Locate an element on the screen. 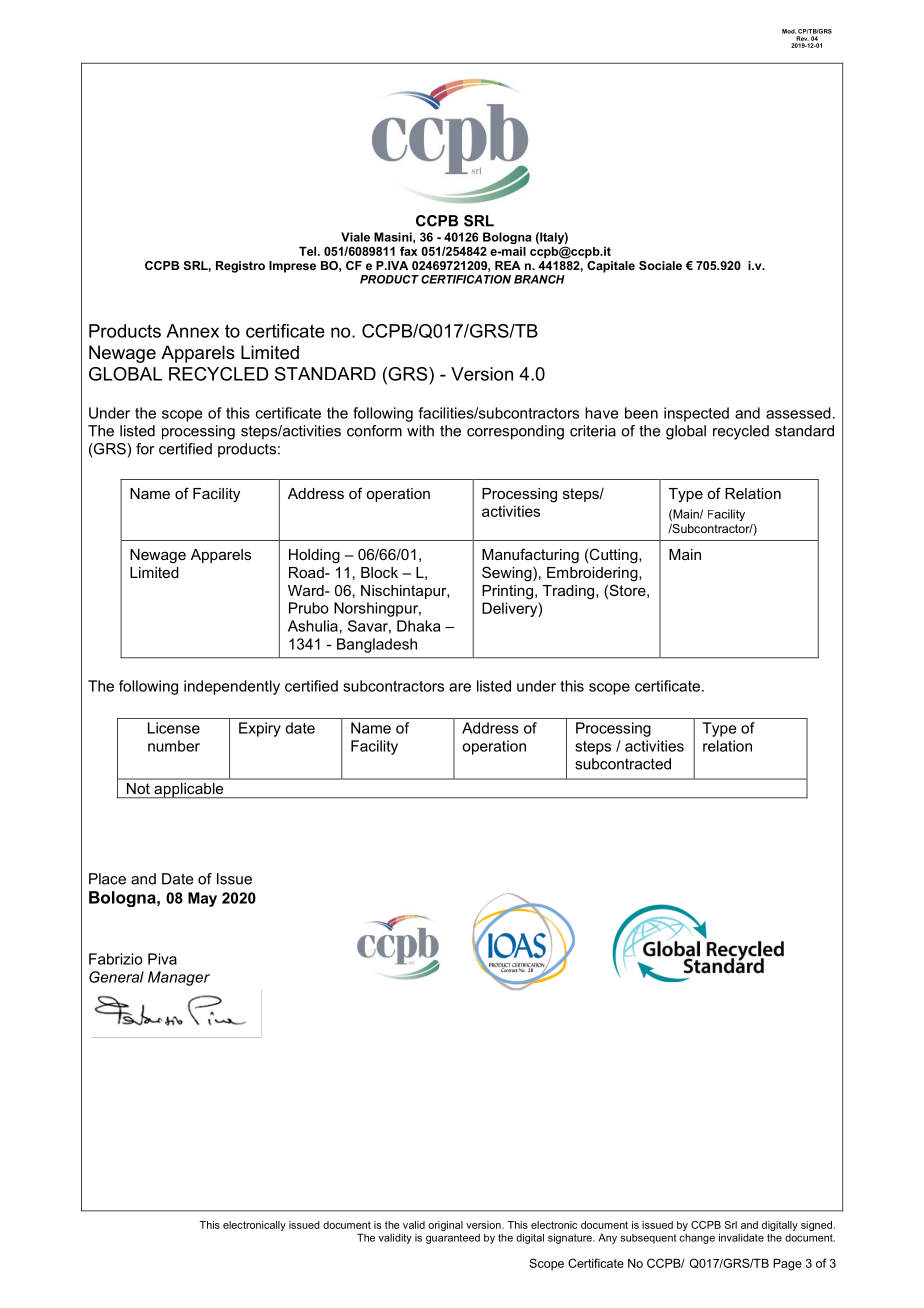 The width and height of the screenshot is (924, 1308). with is located at coordinates (420, 431).
